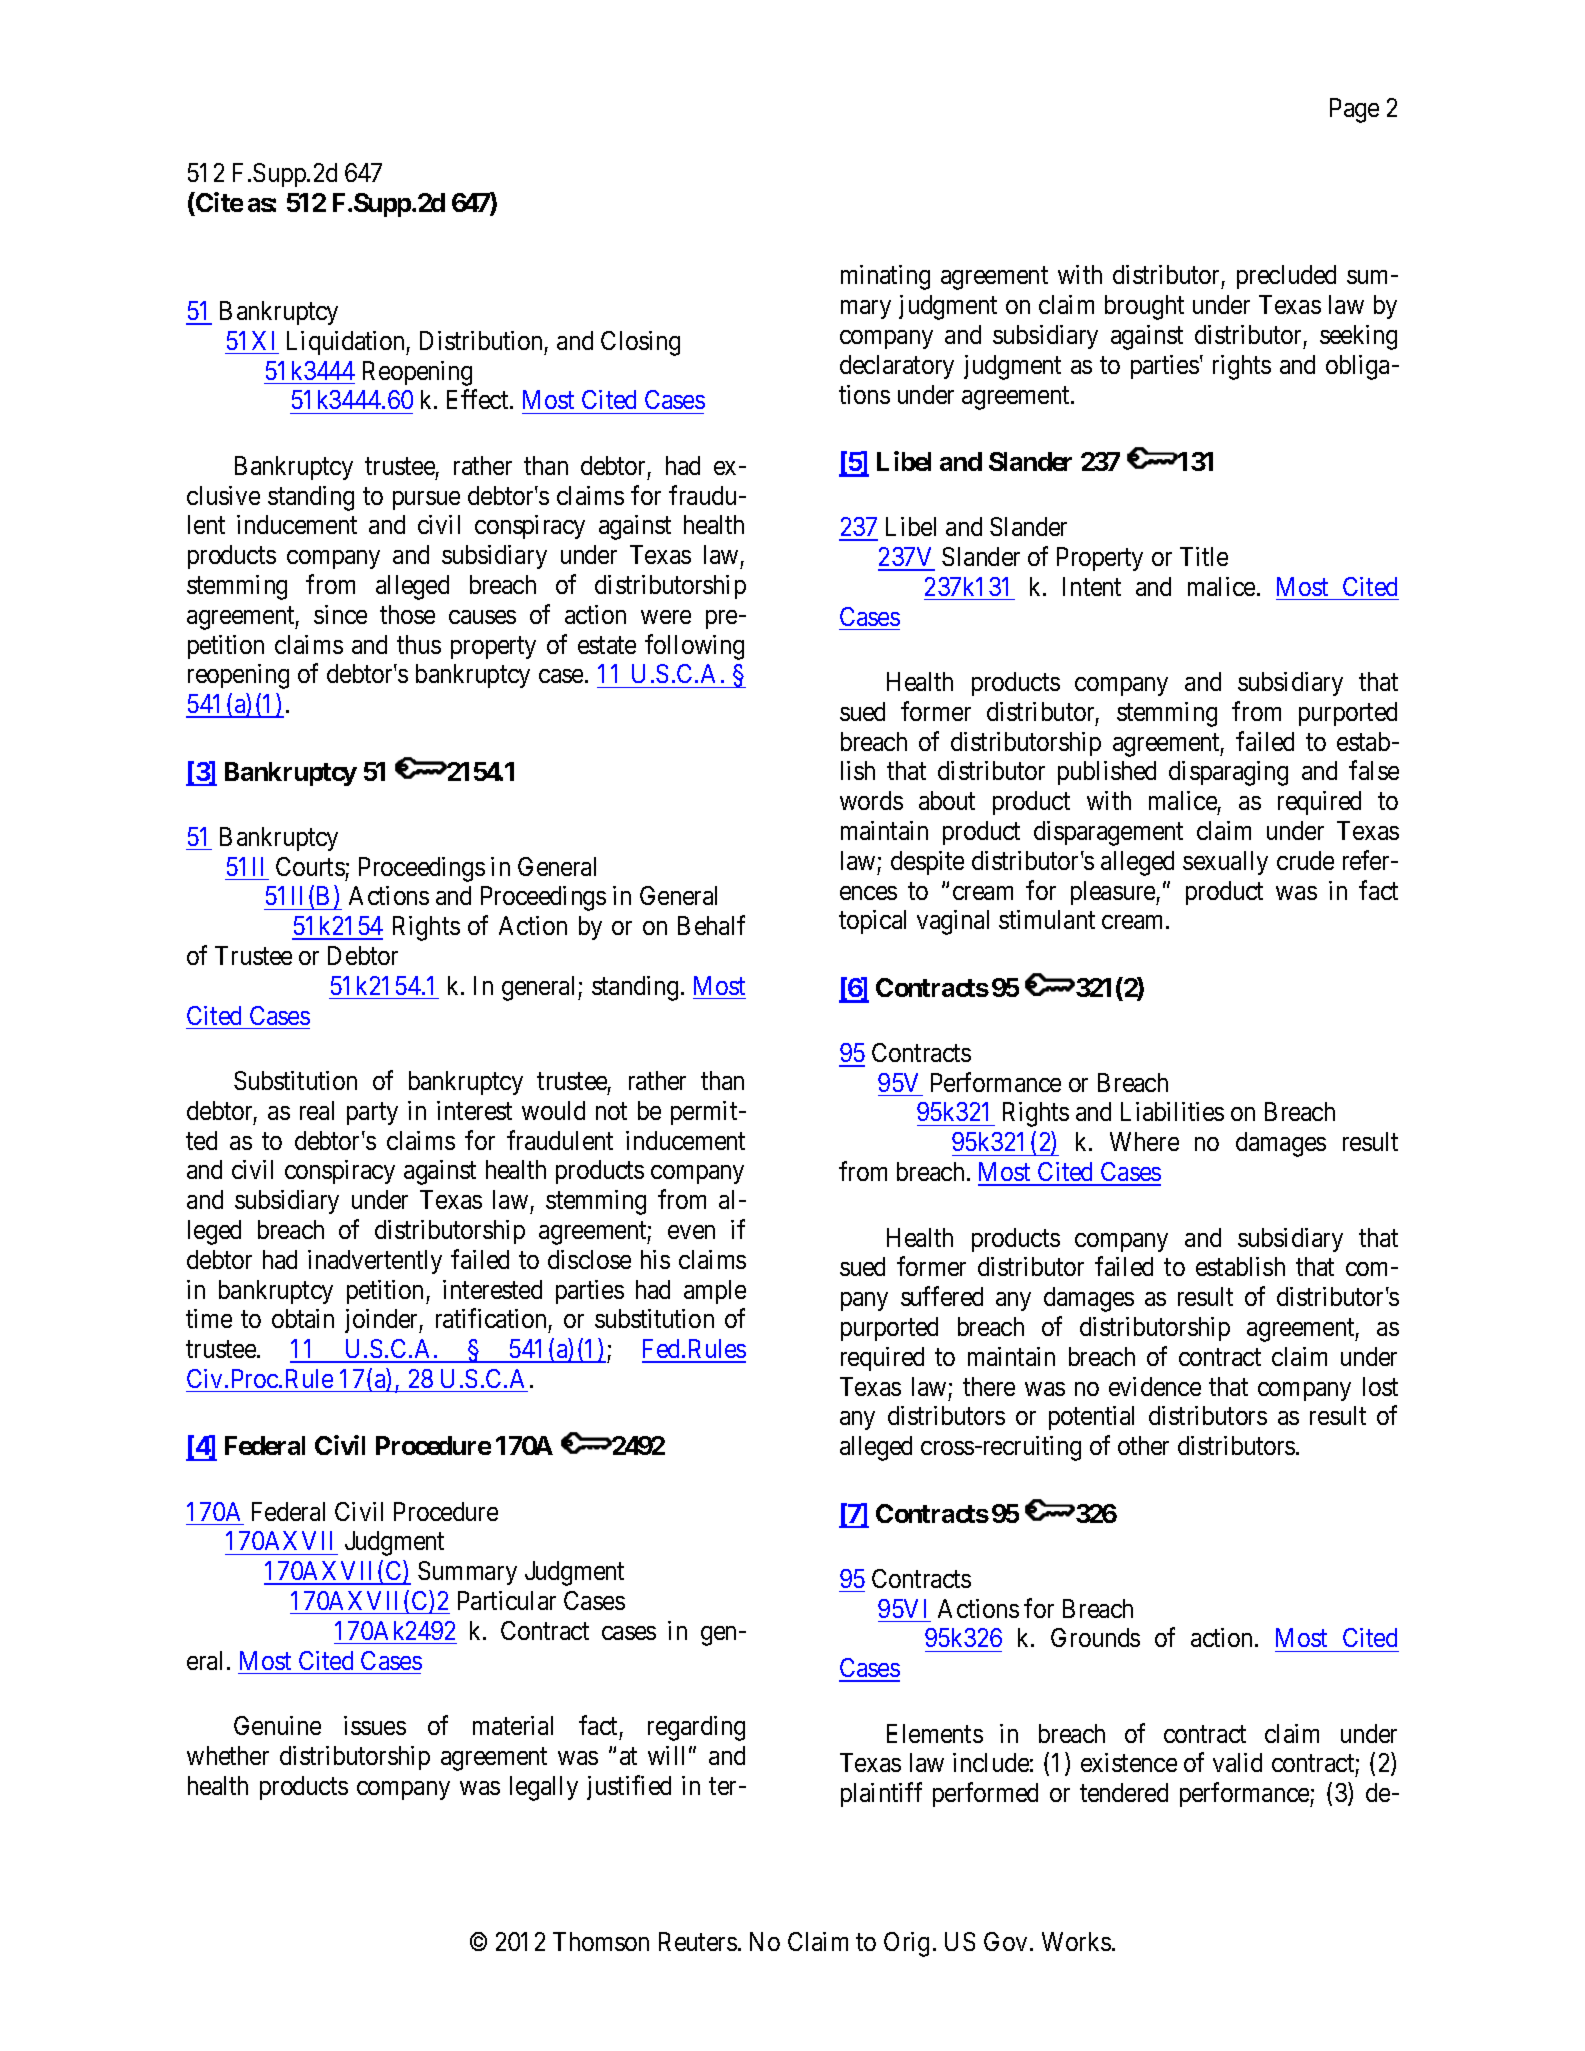  Describe the element at coordinates (640, 343) in the screenshot. I see `Closing` at that location.
